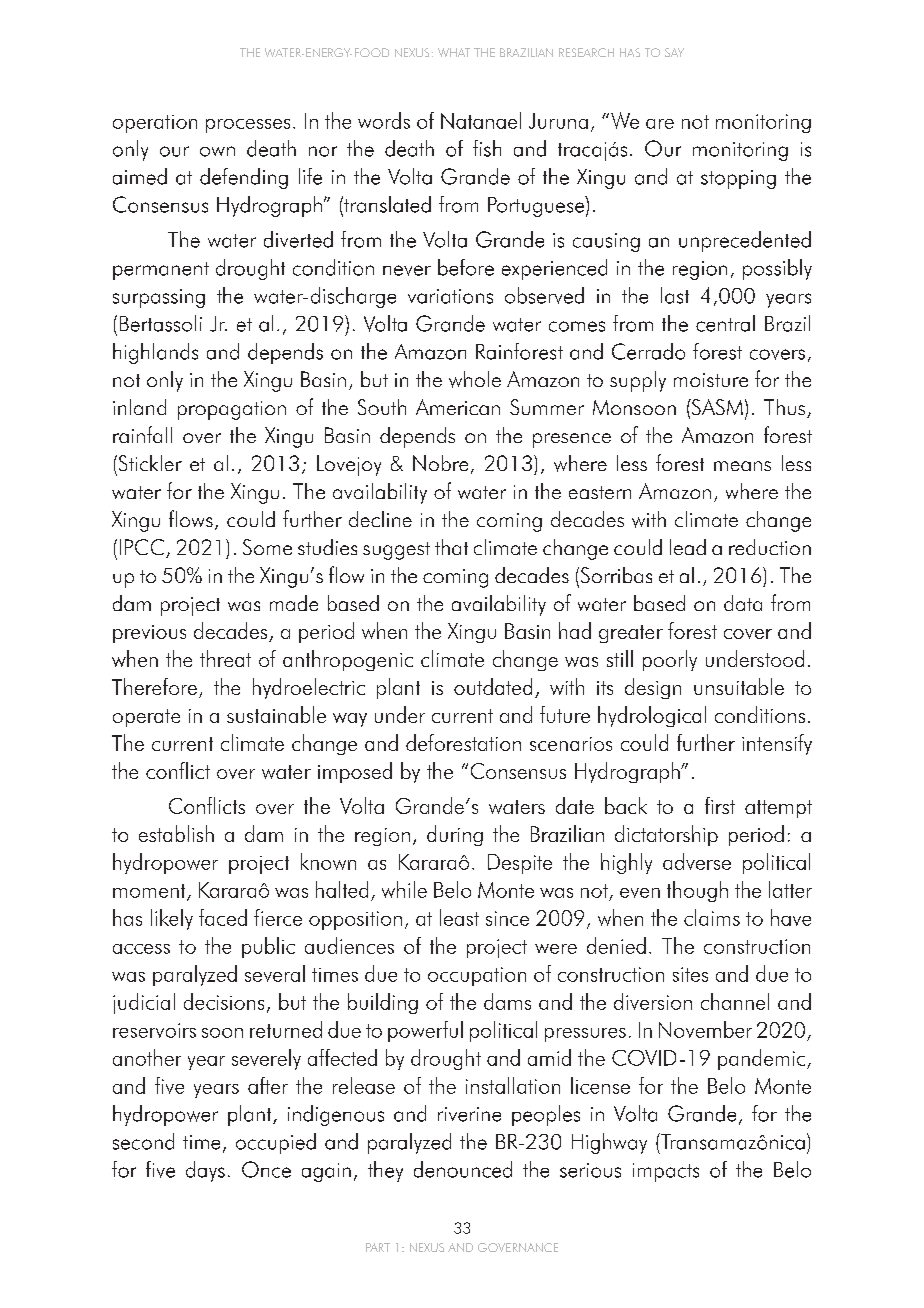 The image size is (924, 1308). Describe the element at coordinates (742, 466) in the page. I see `means` at that location.
